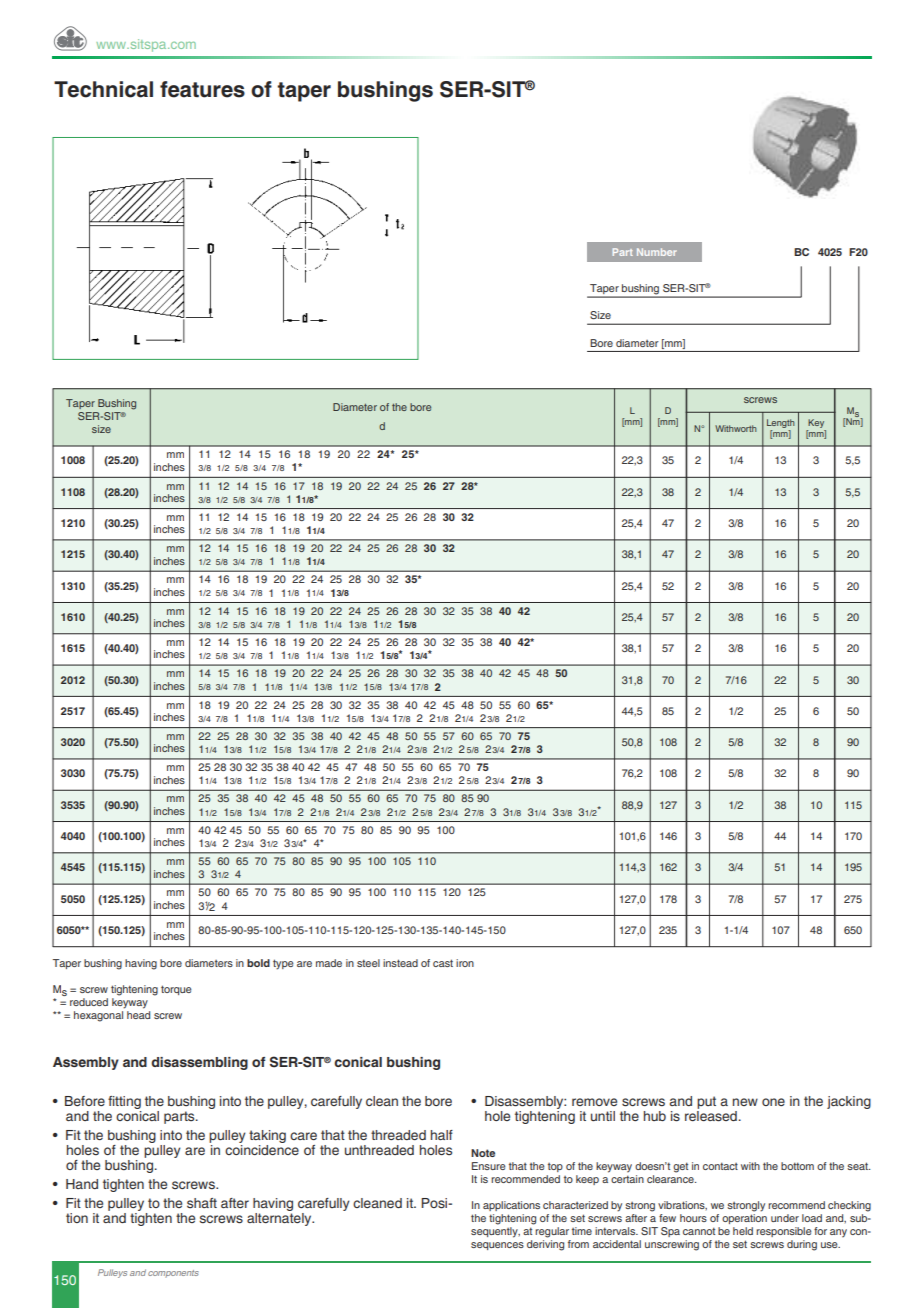  What do you see at coordinates (465, 963) in the document?
I see `iron` at bounding box center [465, 963].
